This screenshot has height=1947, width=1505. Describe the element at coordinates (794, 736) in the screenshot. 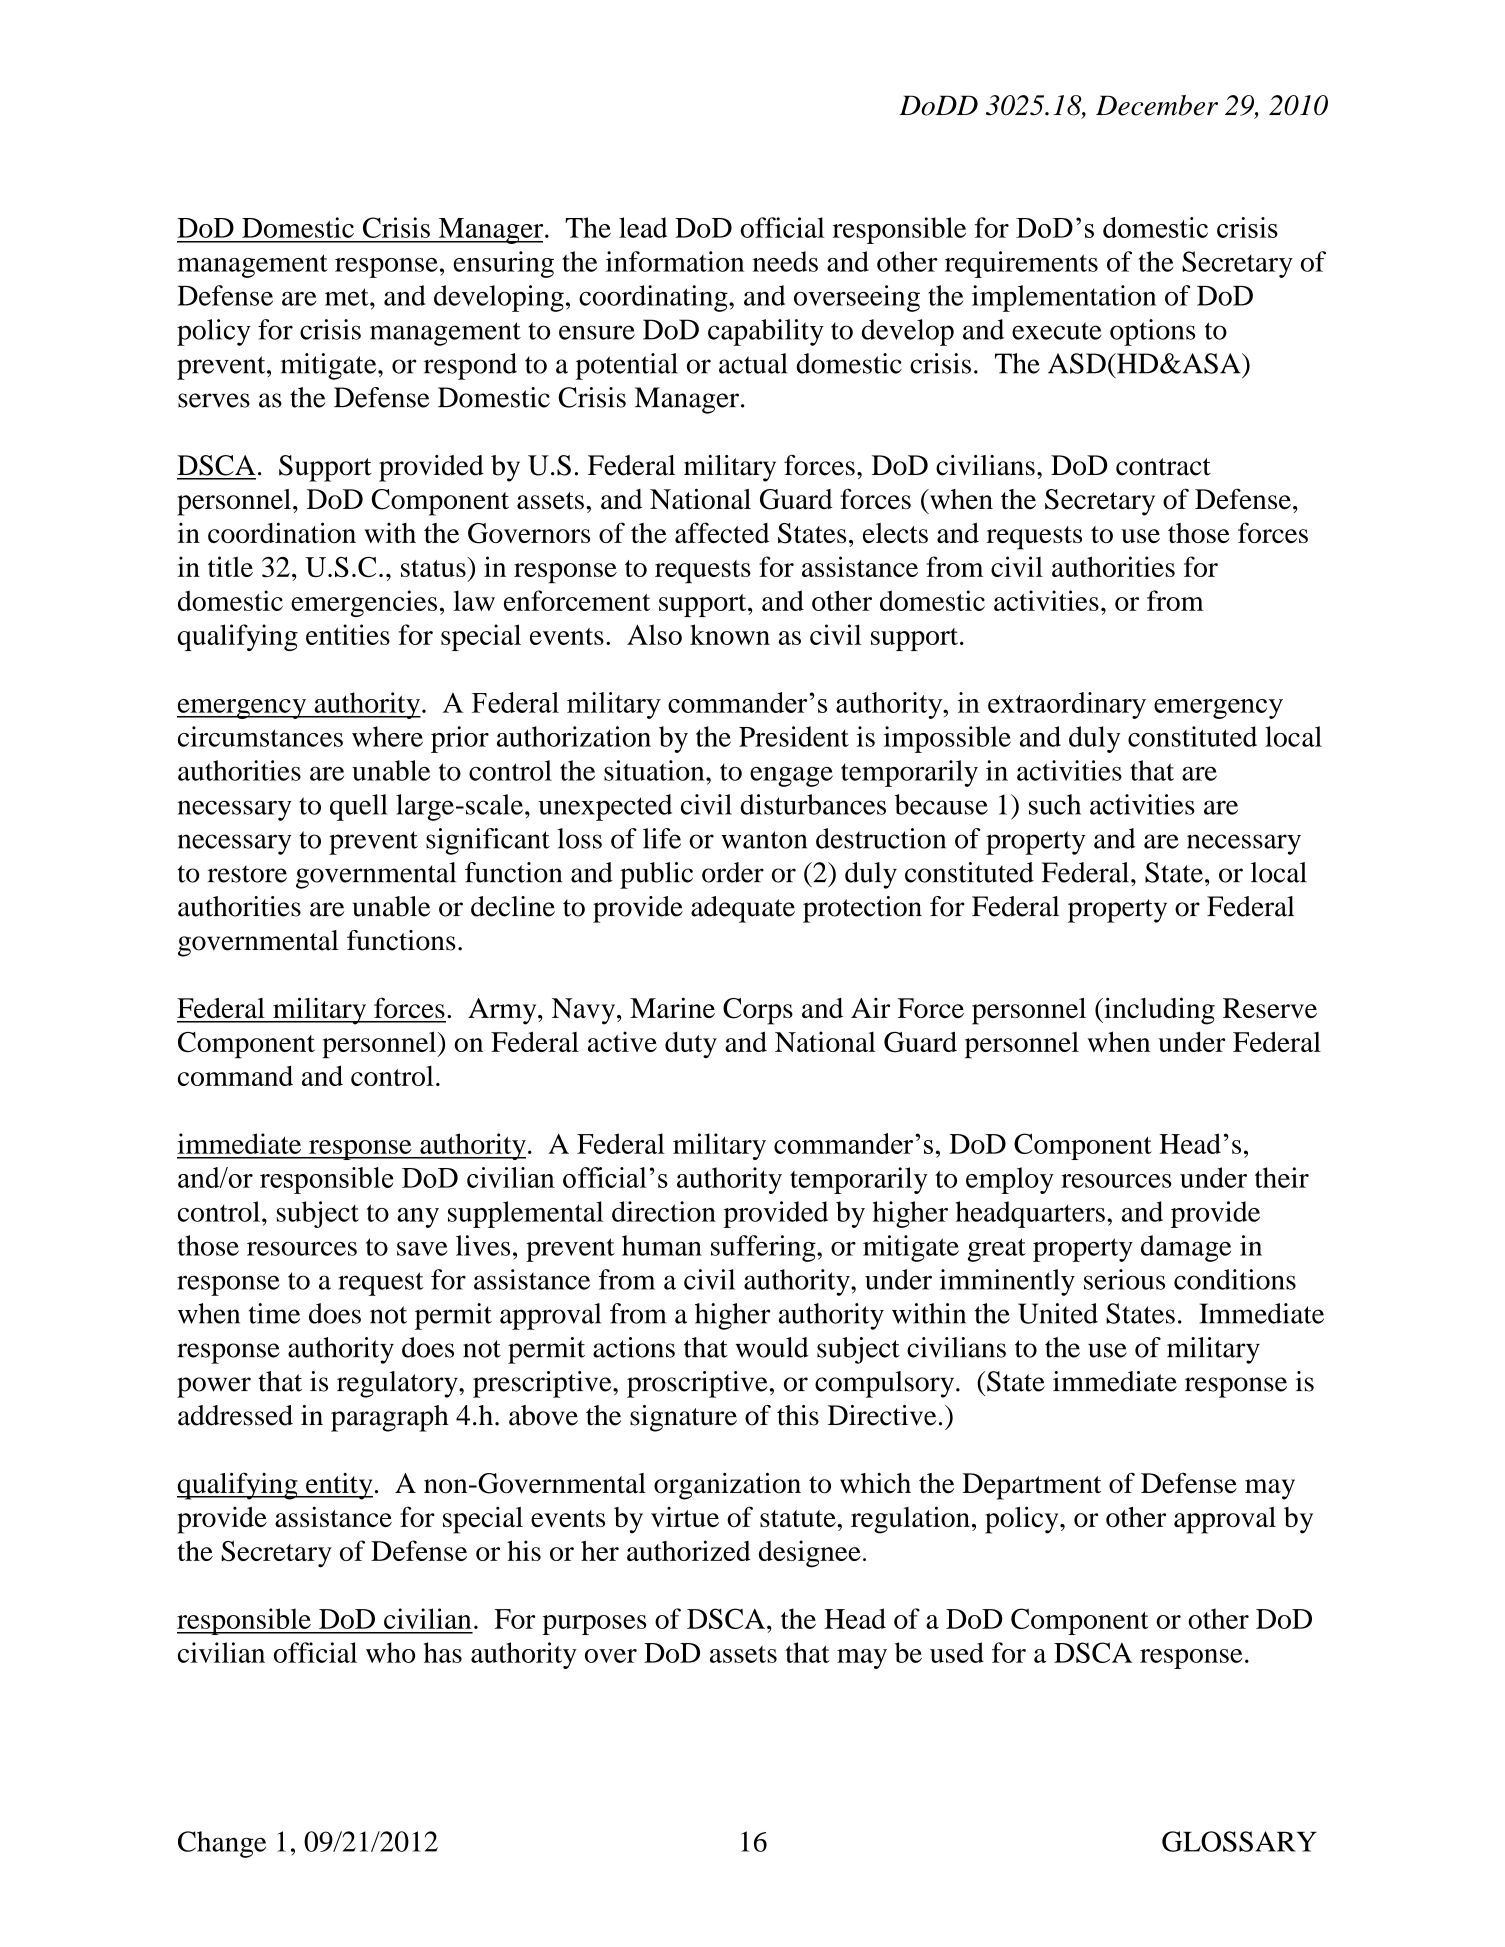

I see `President` at that location.
